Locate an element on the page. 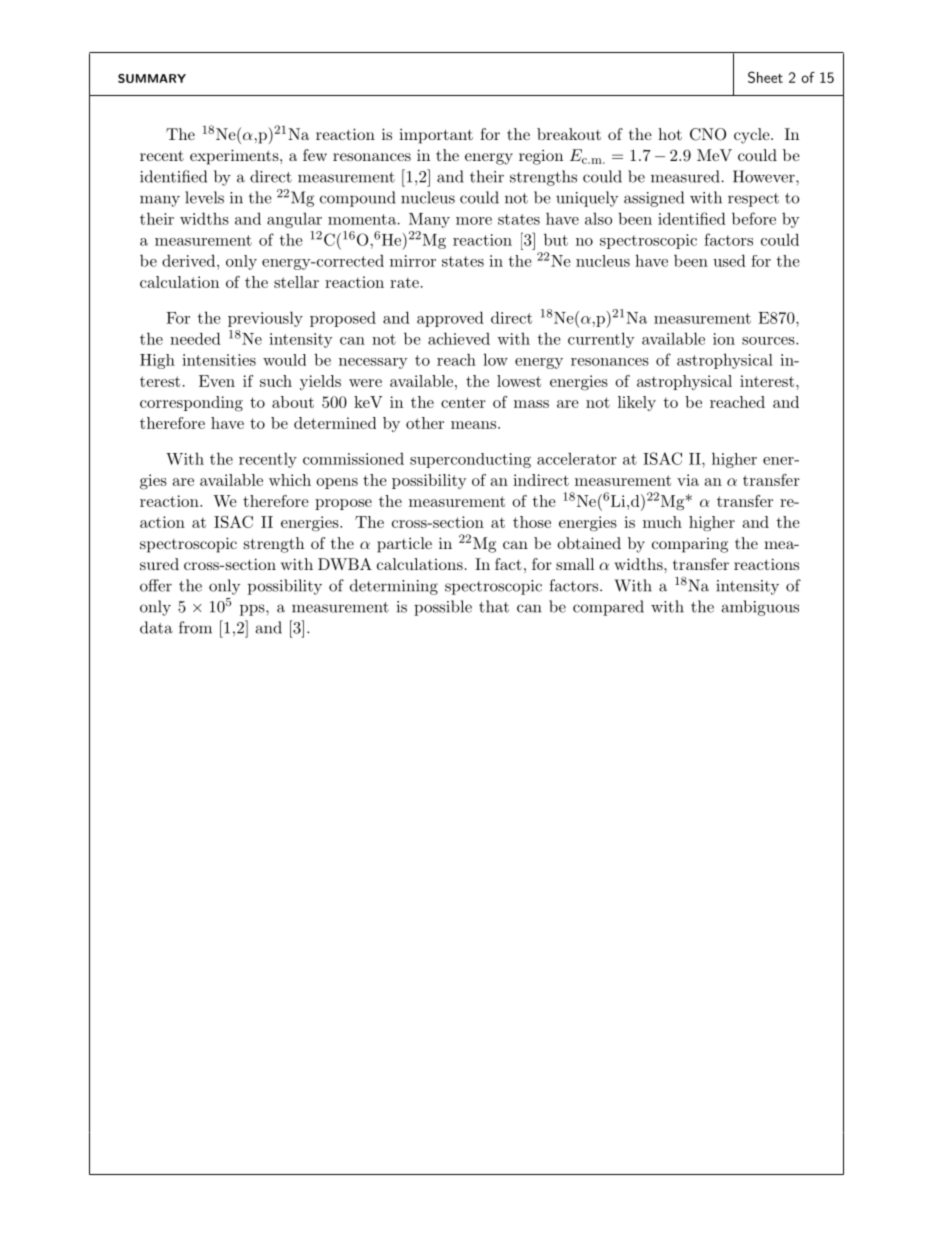  via is located at coordinates (688, 480).
